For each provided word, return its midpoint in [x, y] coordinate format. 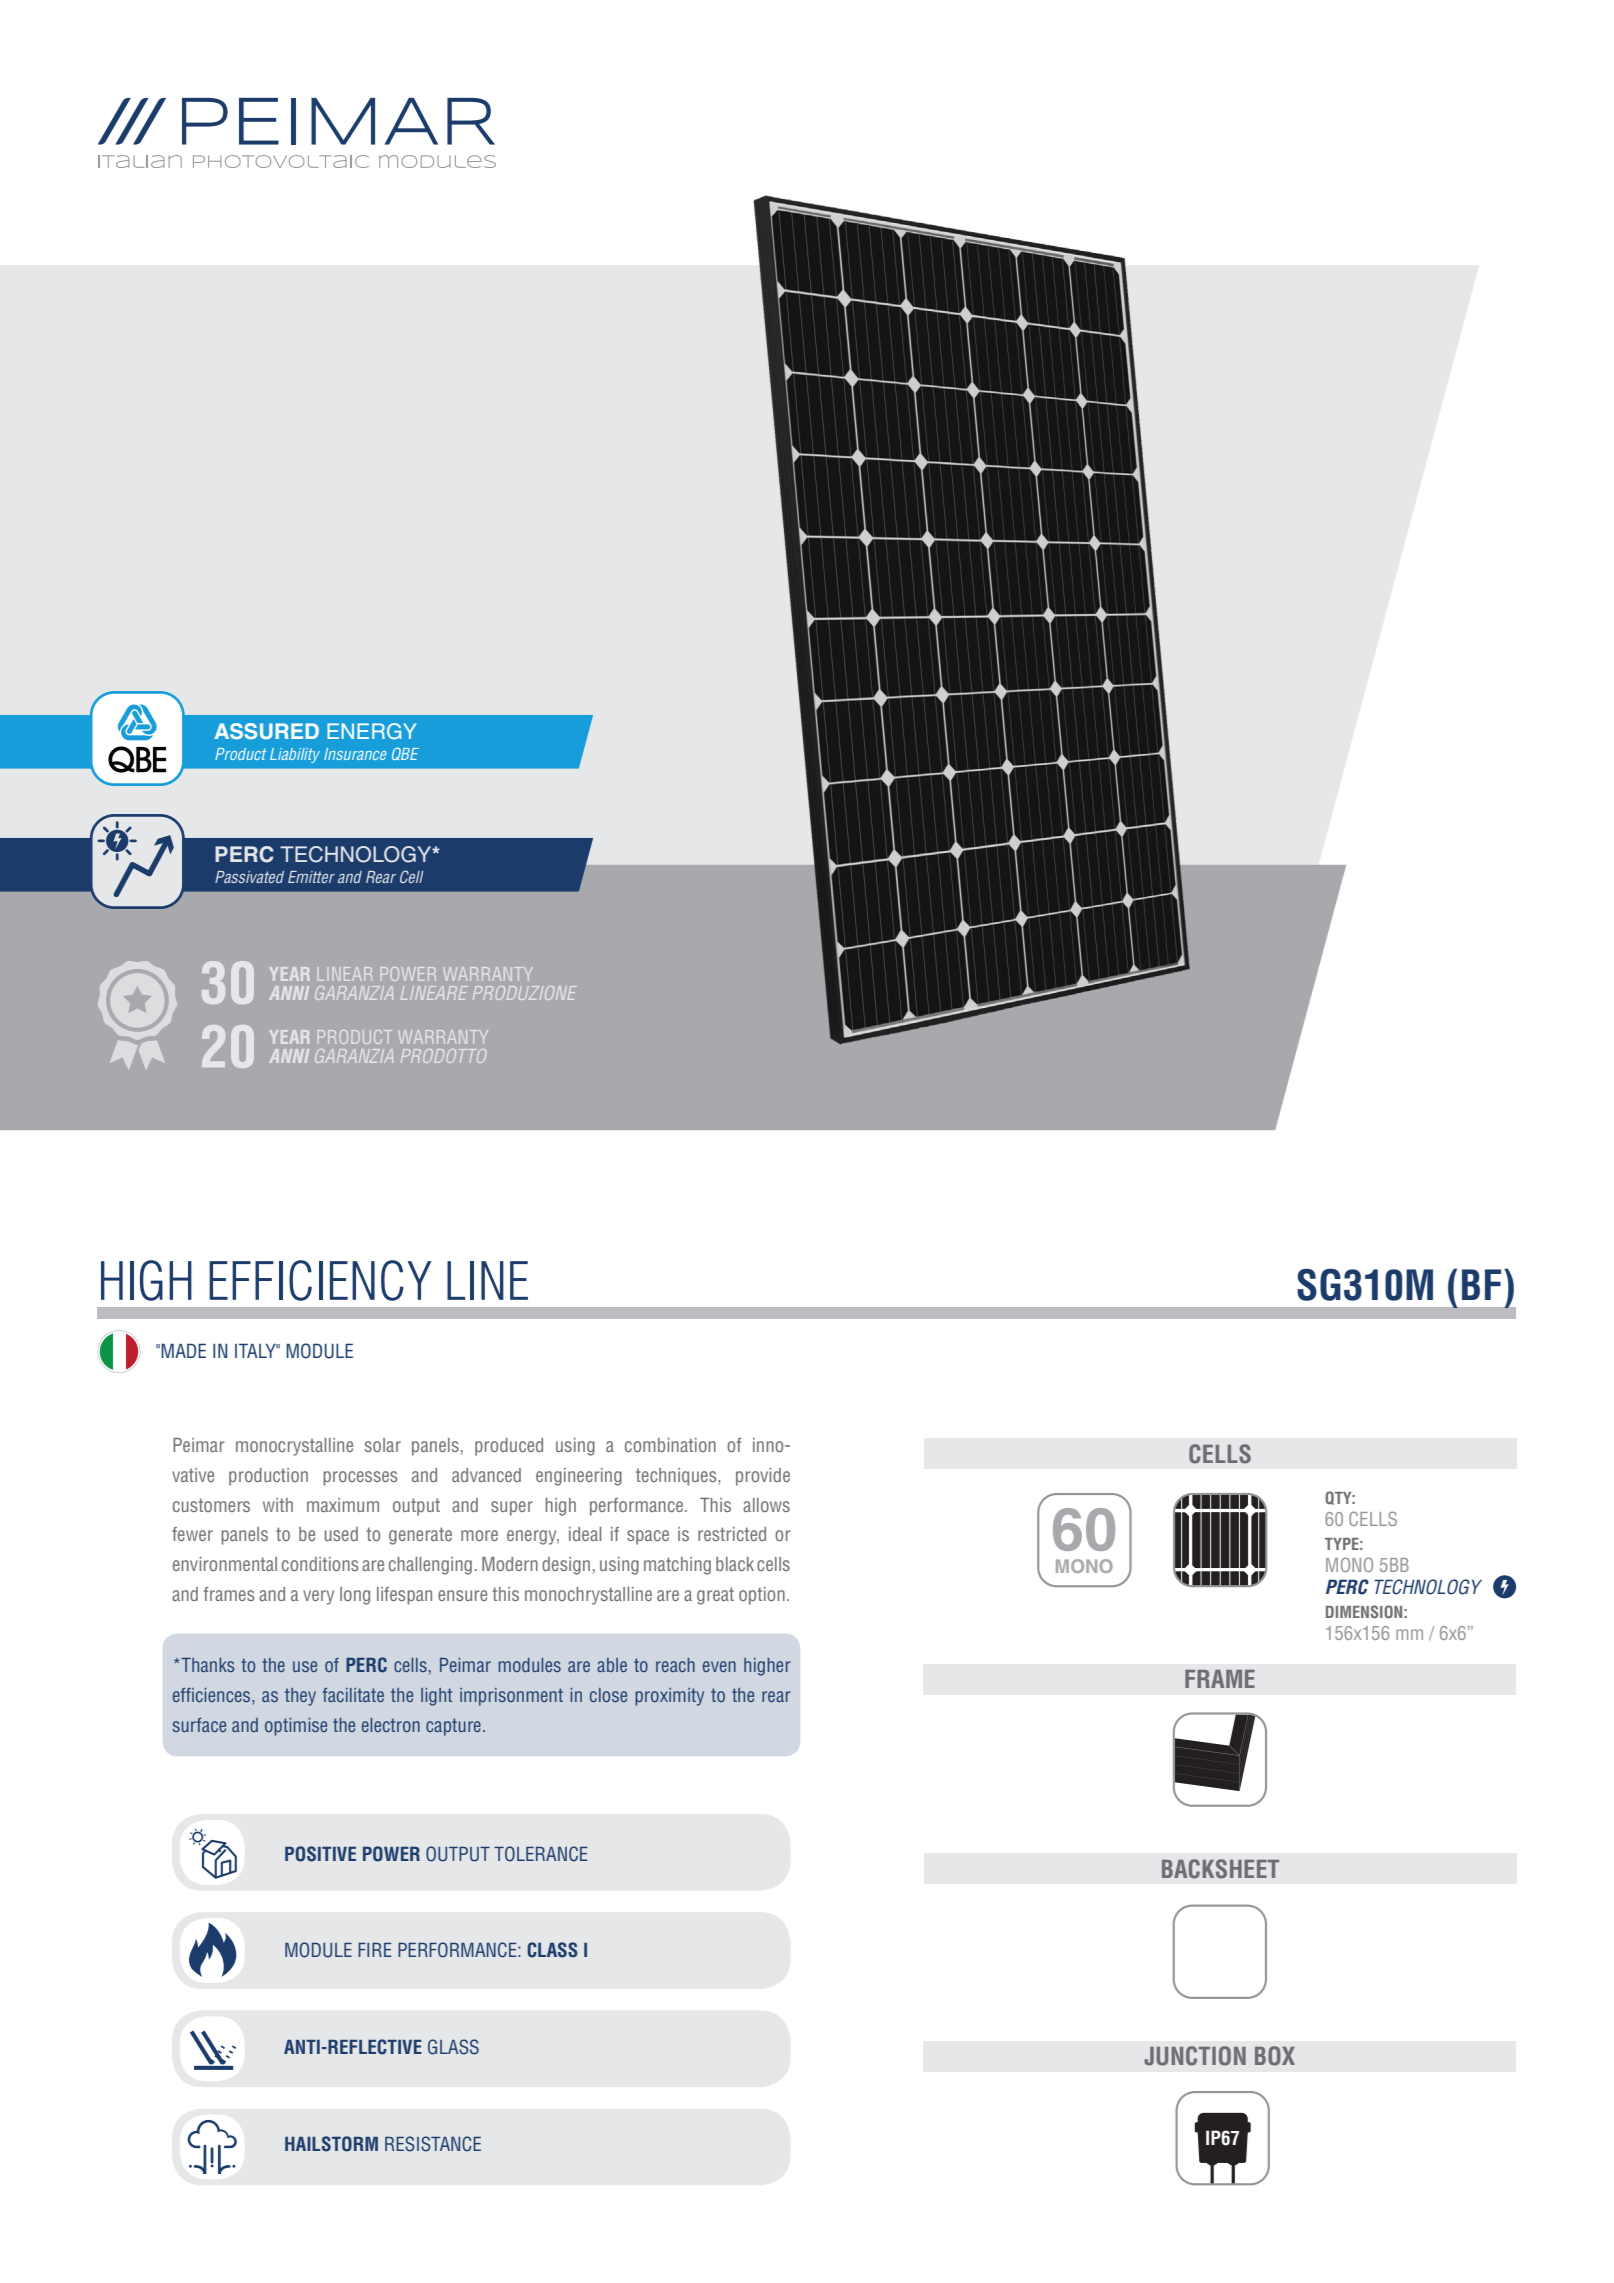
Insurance [355, 754]
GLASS [453, 2047]
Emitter [311, 877]
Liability [295, 755]
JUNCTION [1195, 2056]
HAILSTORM [331, 2144]
